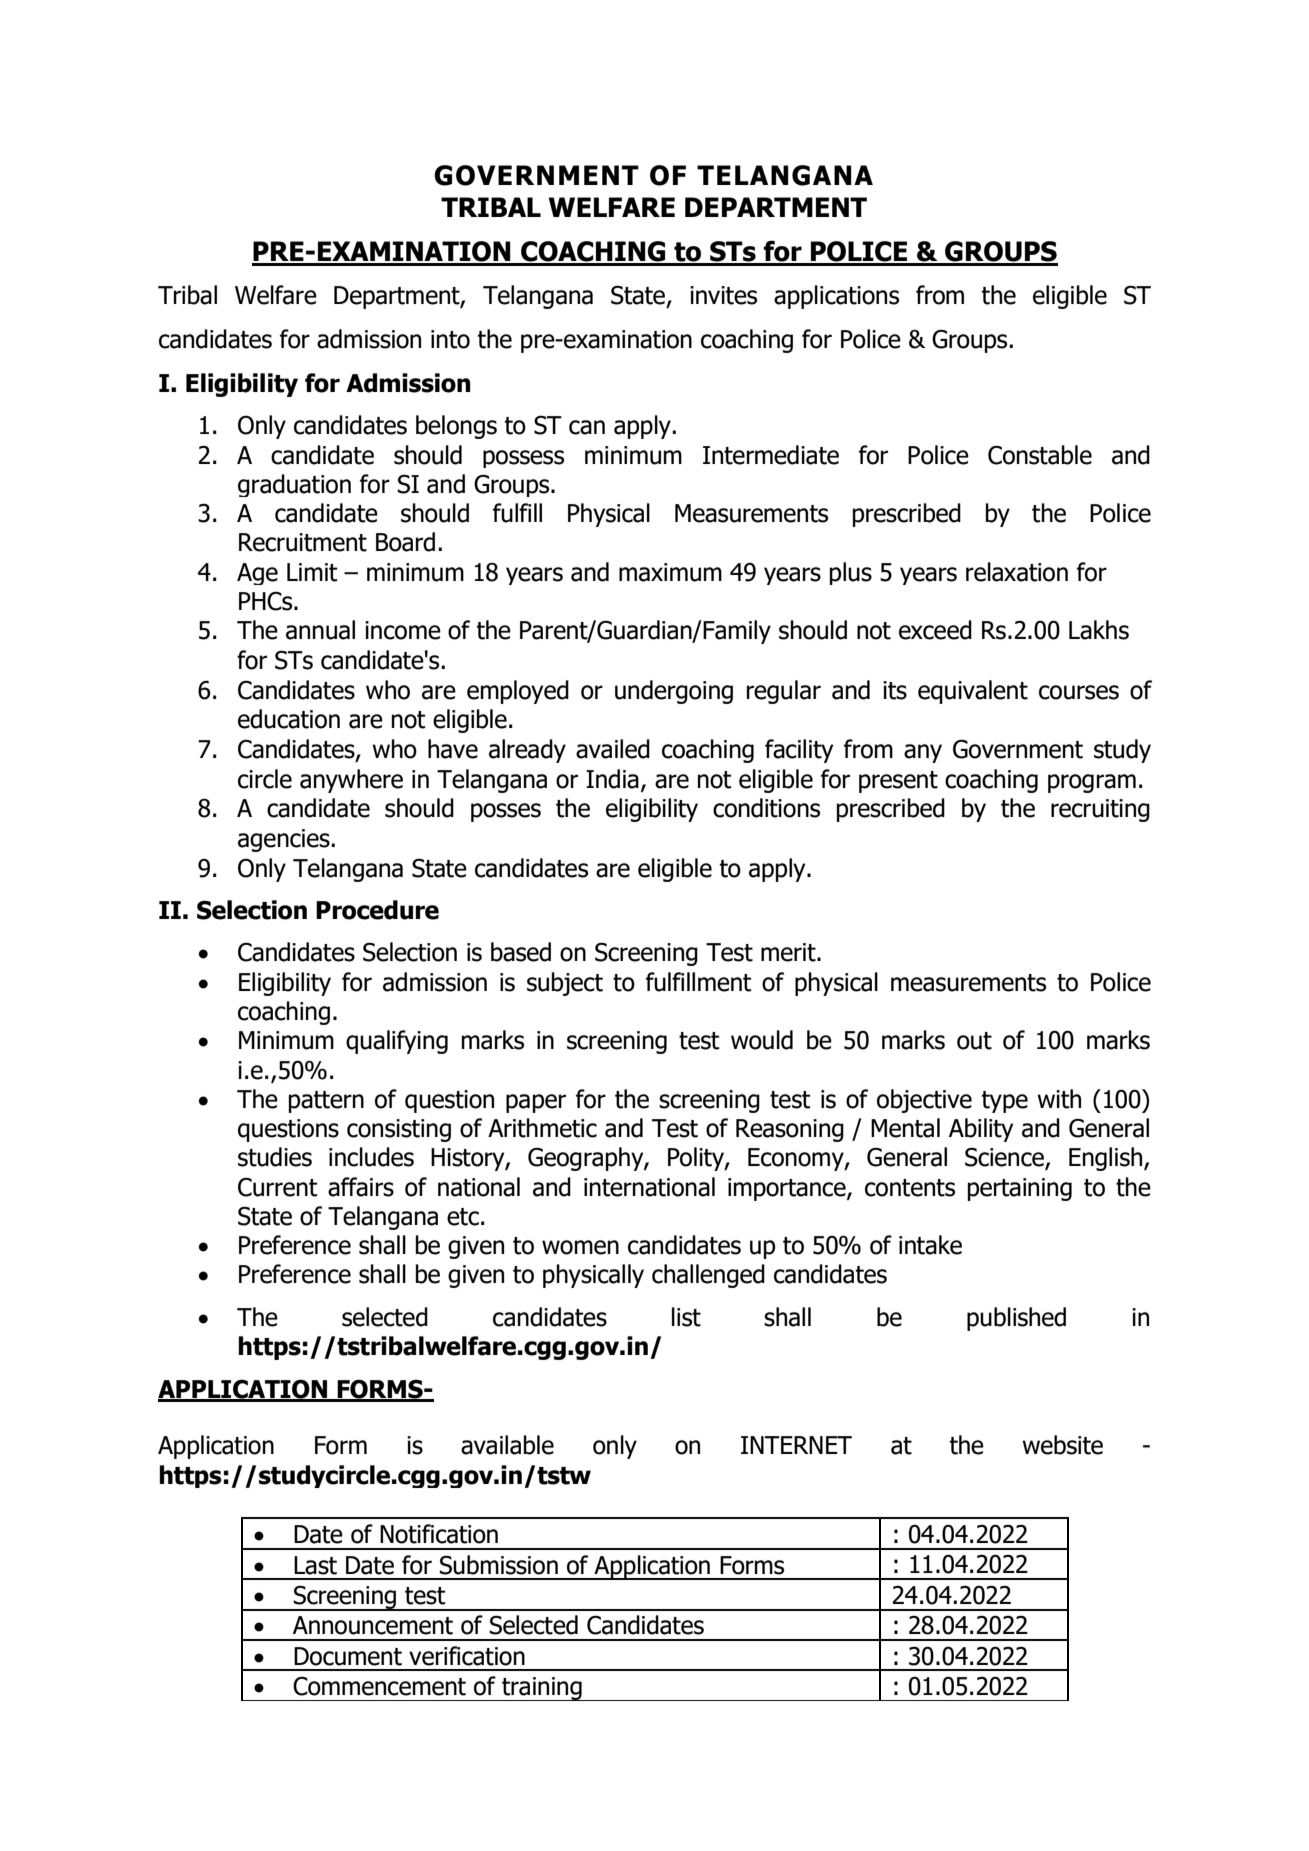 The width and height of the screenshot is (1309, 1851). Describe the element at coordinates (1040, 455) in the screenshot. I see `Constable` at that location.
